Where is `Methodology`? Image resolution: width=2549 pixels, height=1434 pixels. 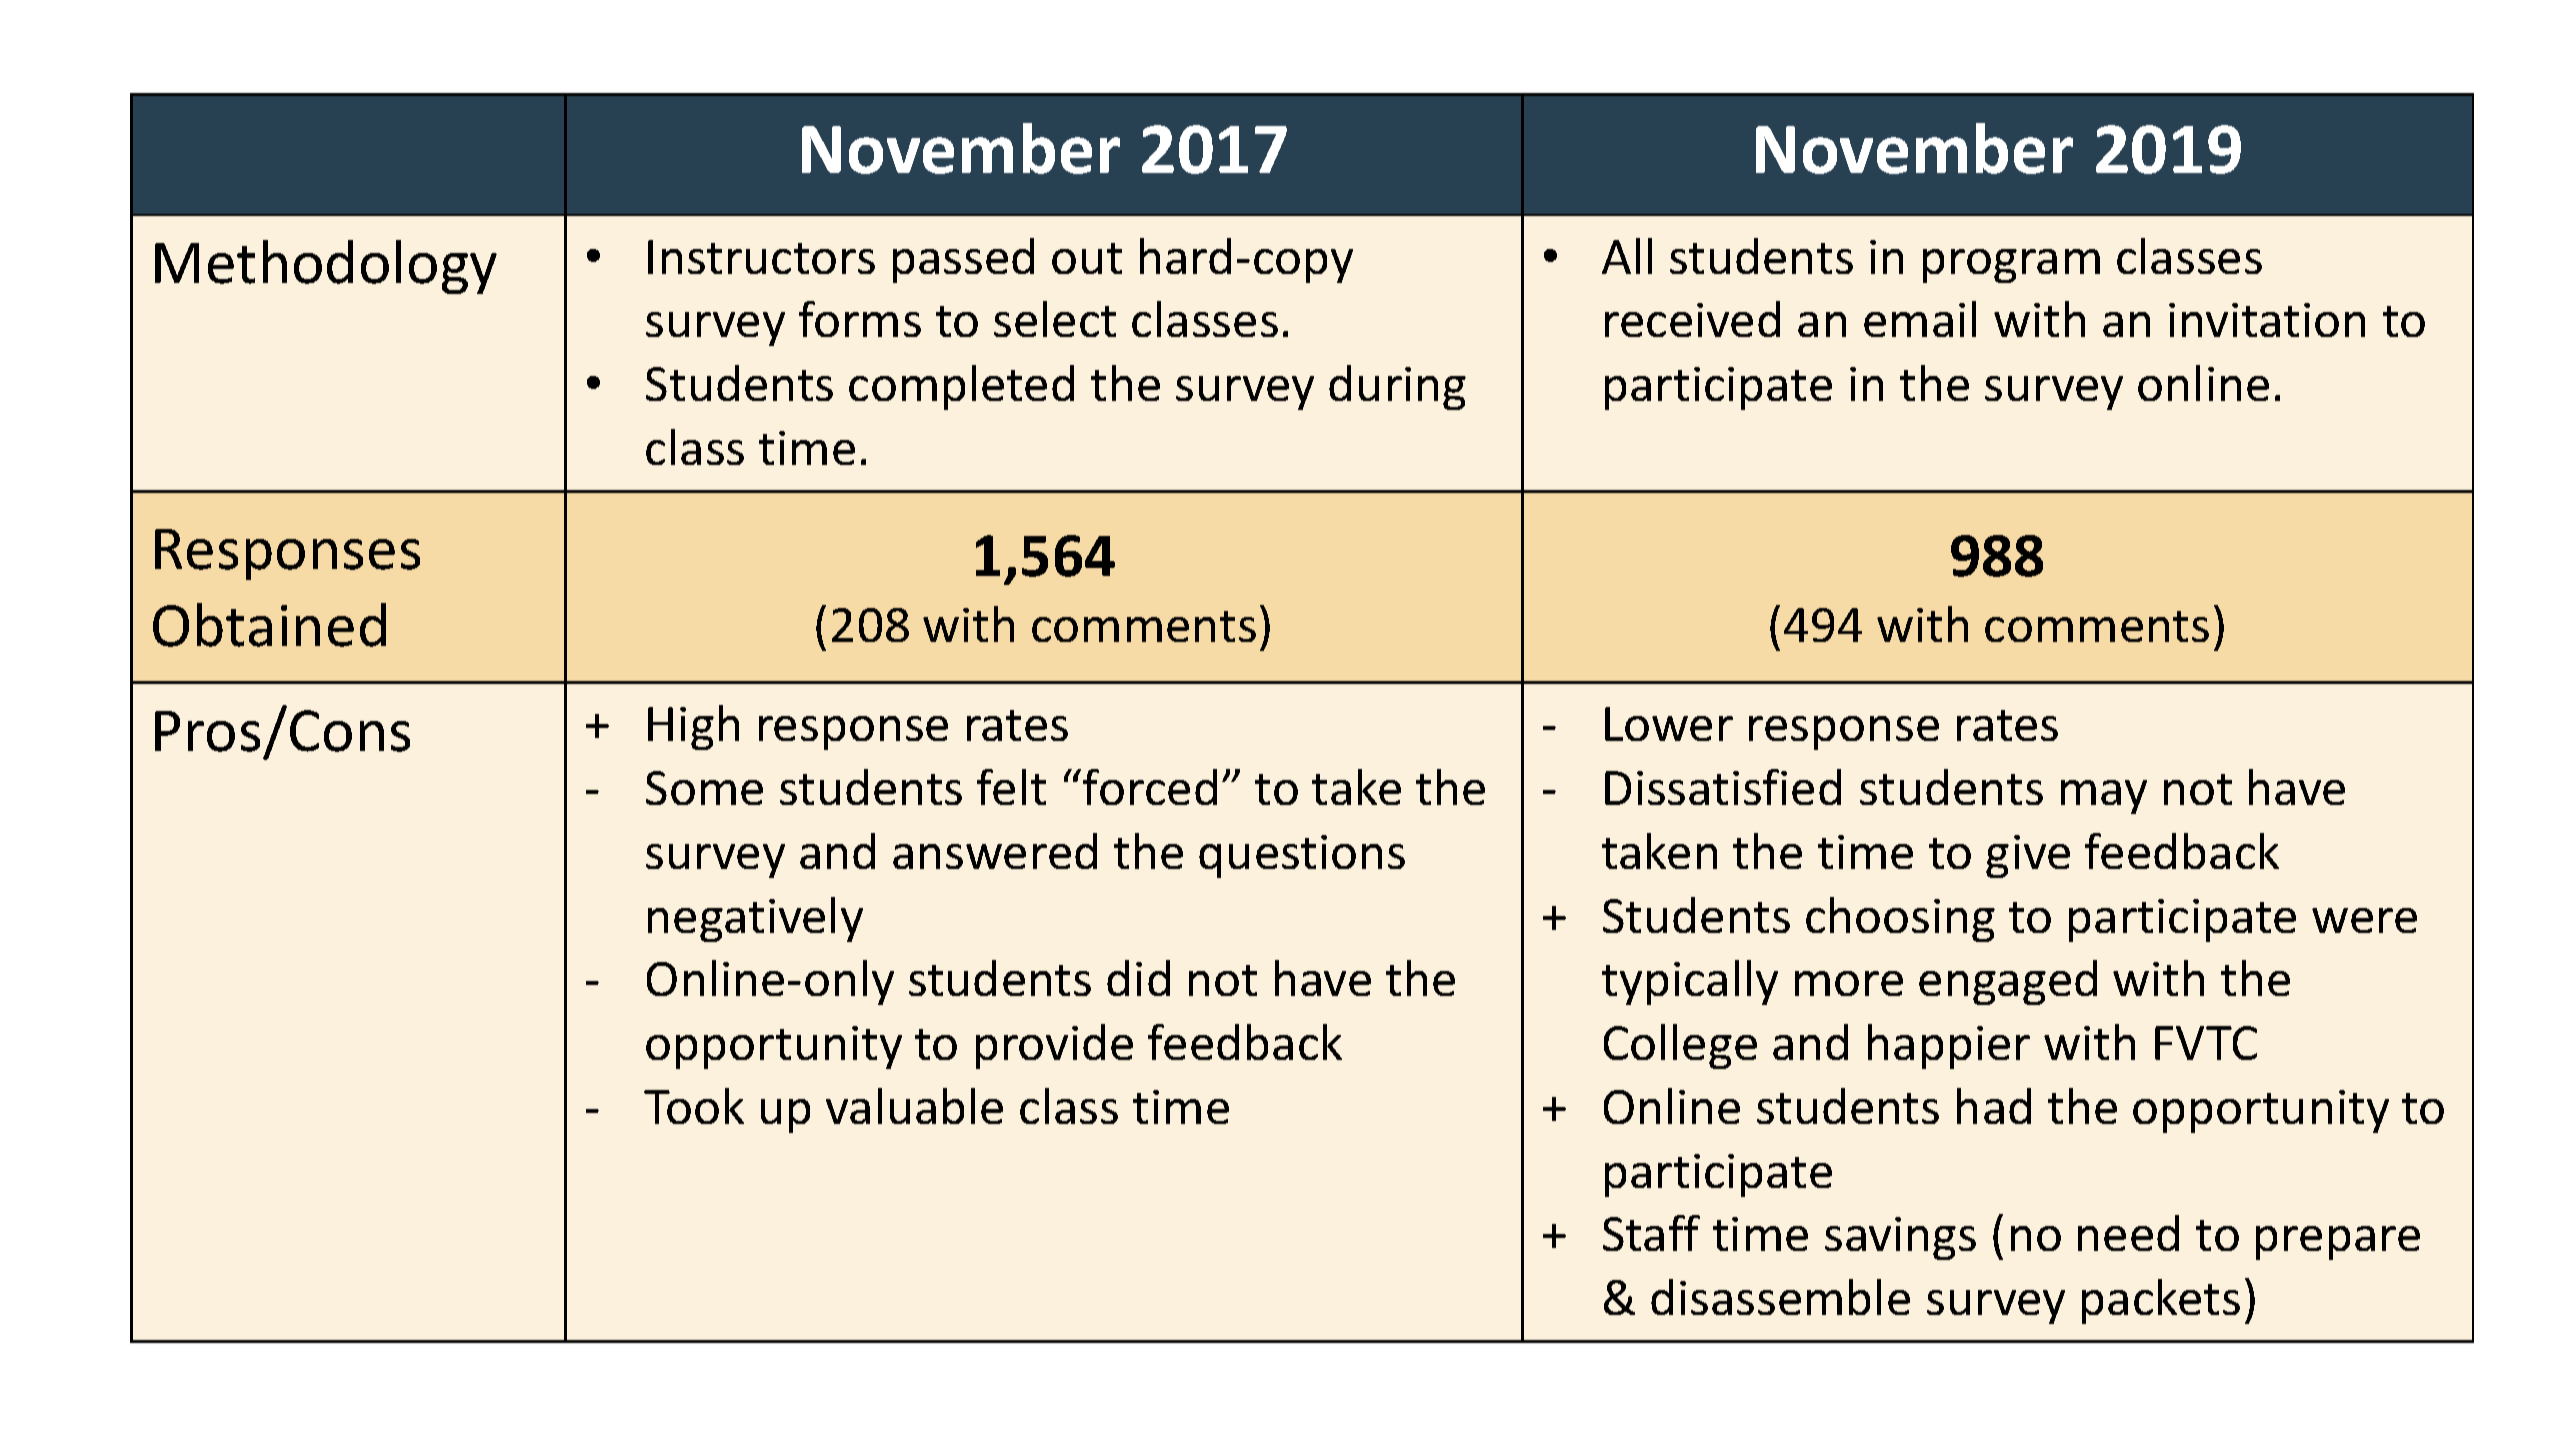
Methodology is located at coordinates (326, 267).
